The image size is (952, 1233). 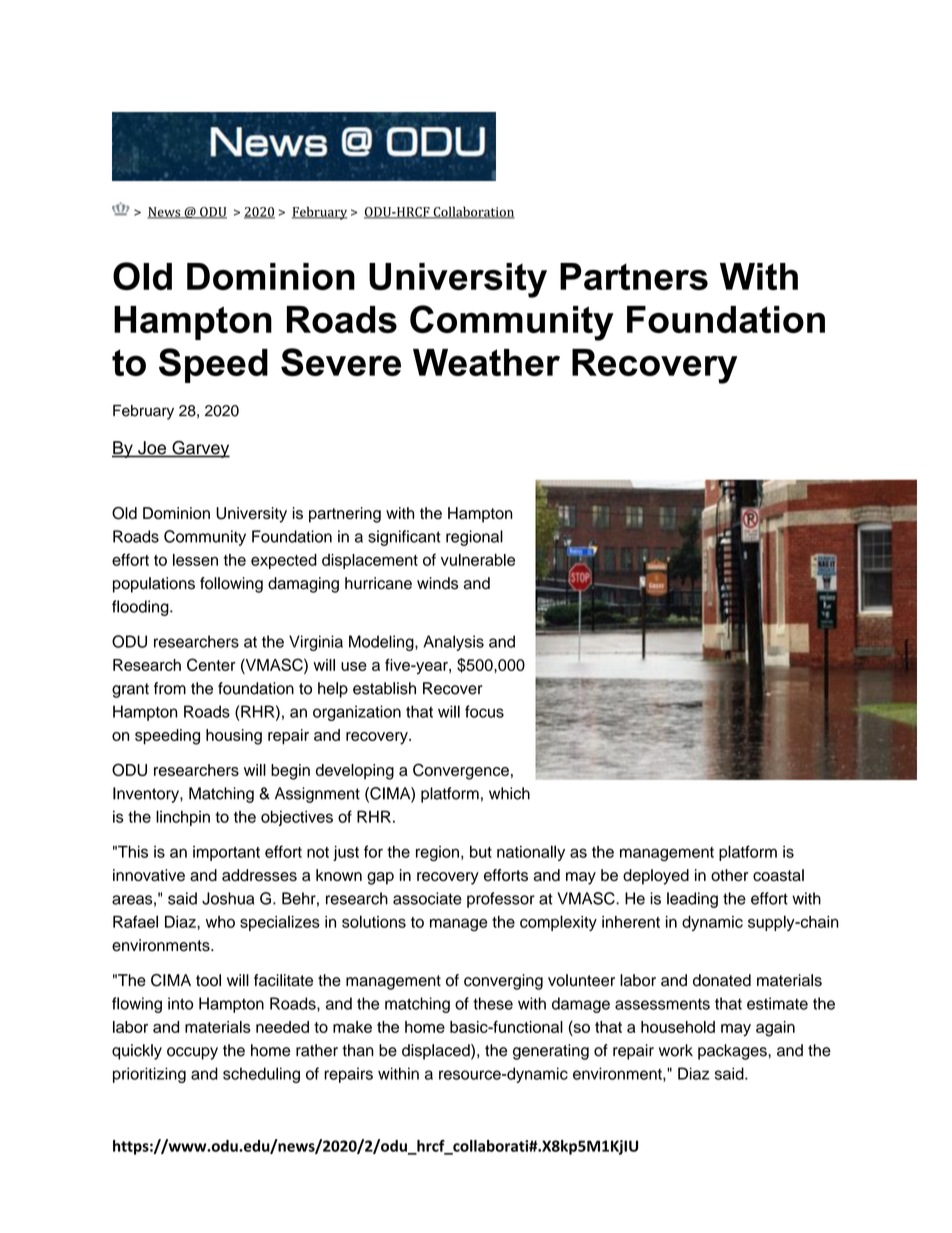 What do you see at coordinates (341, 362) in the screenshot?
I see `Severe` at bounding box center [341, 362].
